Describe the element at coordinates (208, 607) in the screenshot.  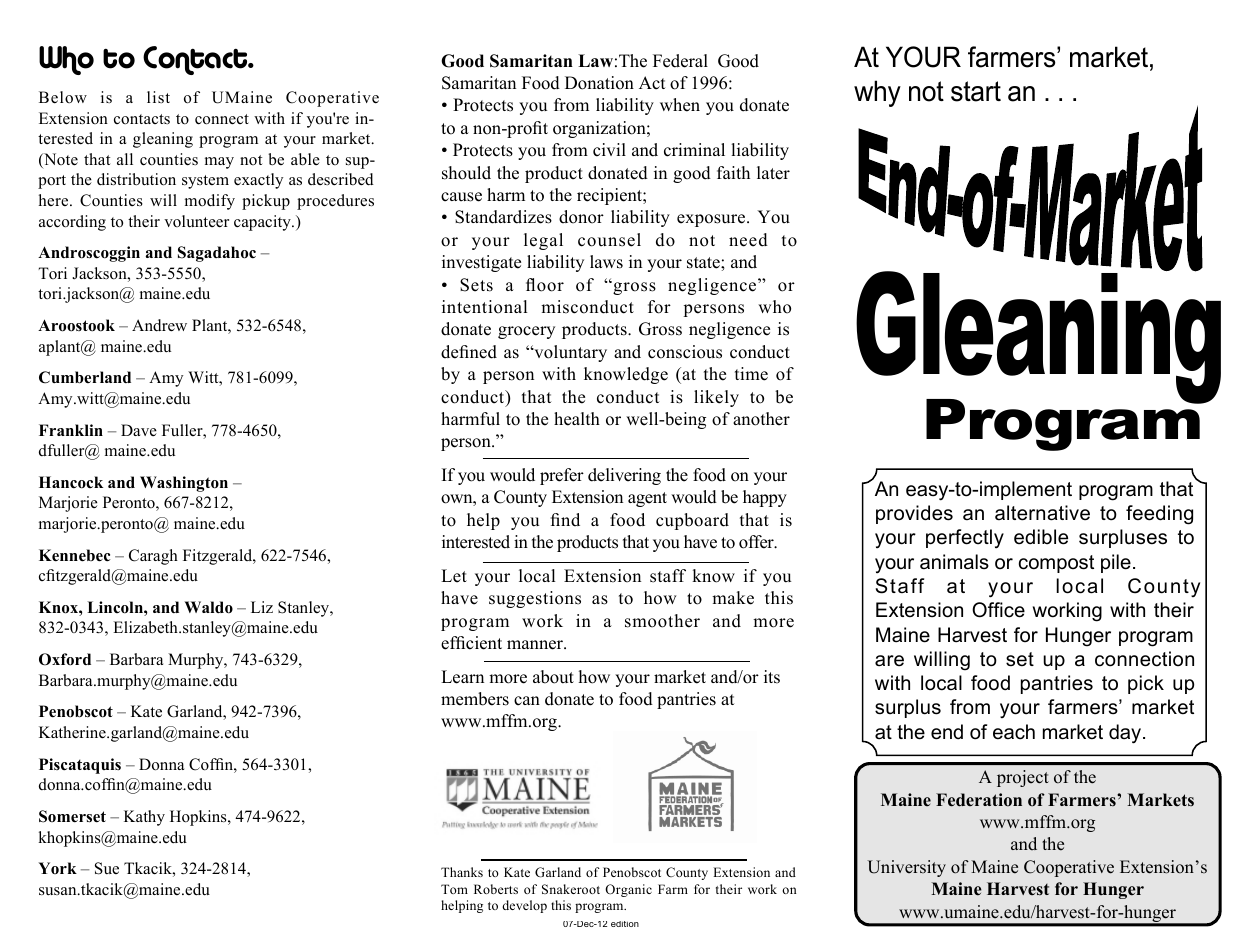
I see `Waldo` at that location.
